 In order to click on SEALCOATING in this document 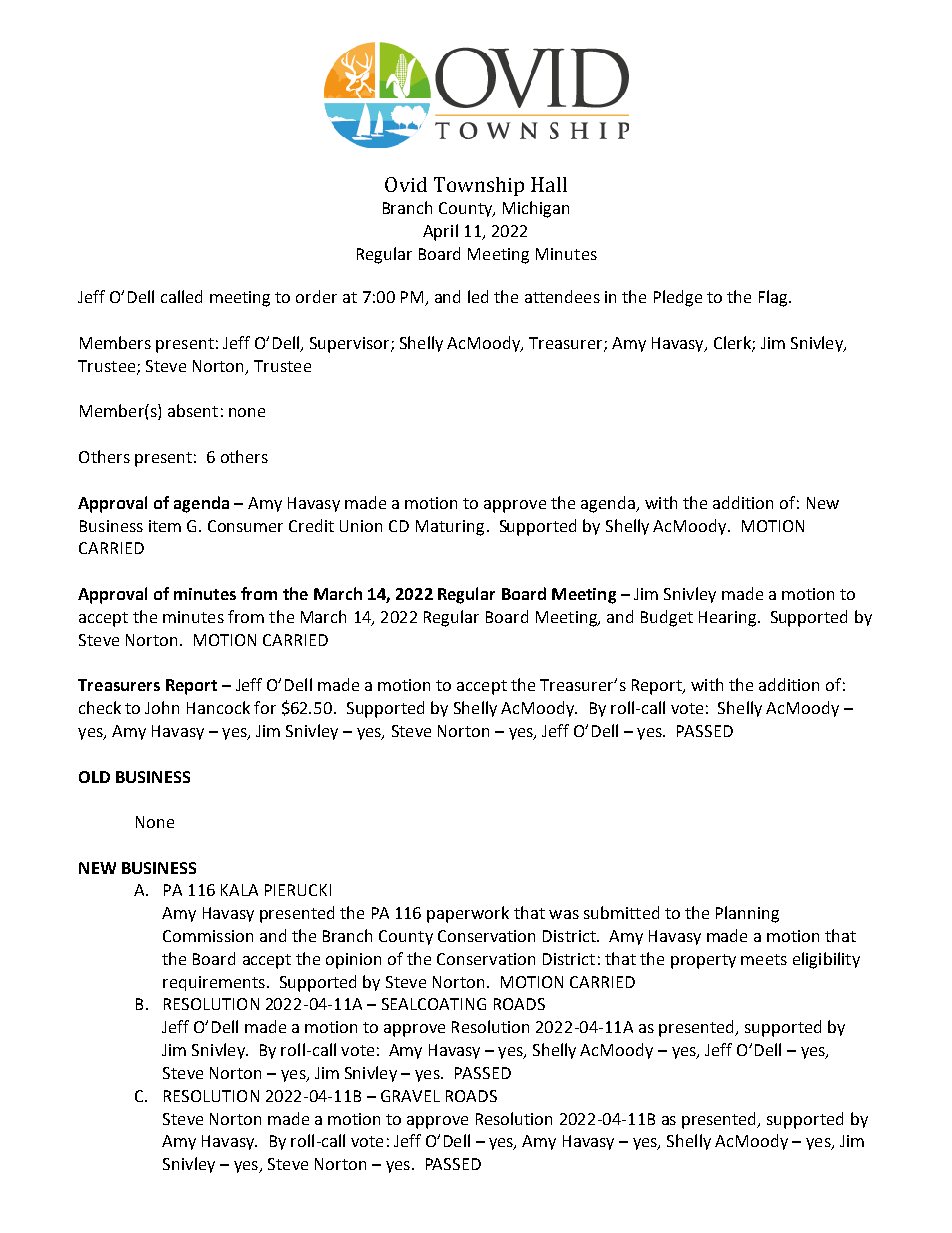, I will do `click(434, 1004)`.
